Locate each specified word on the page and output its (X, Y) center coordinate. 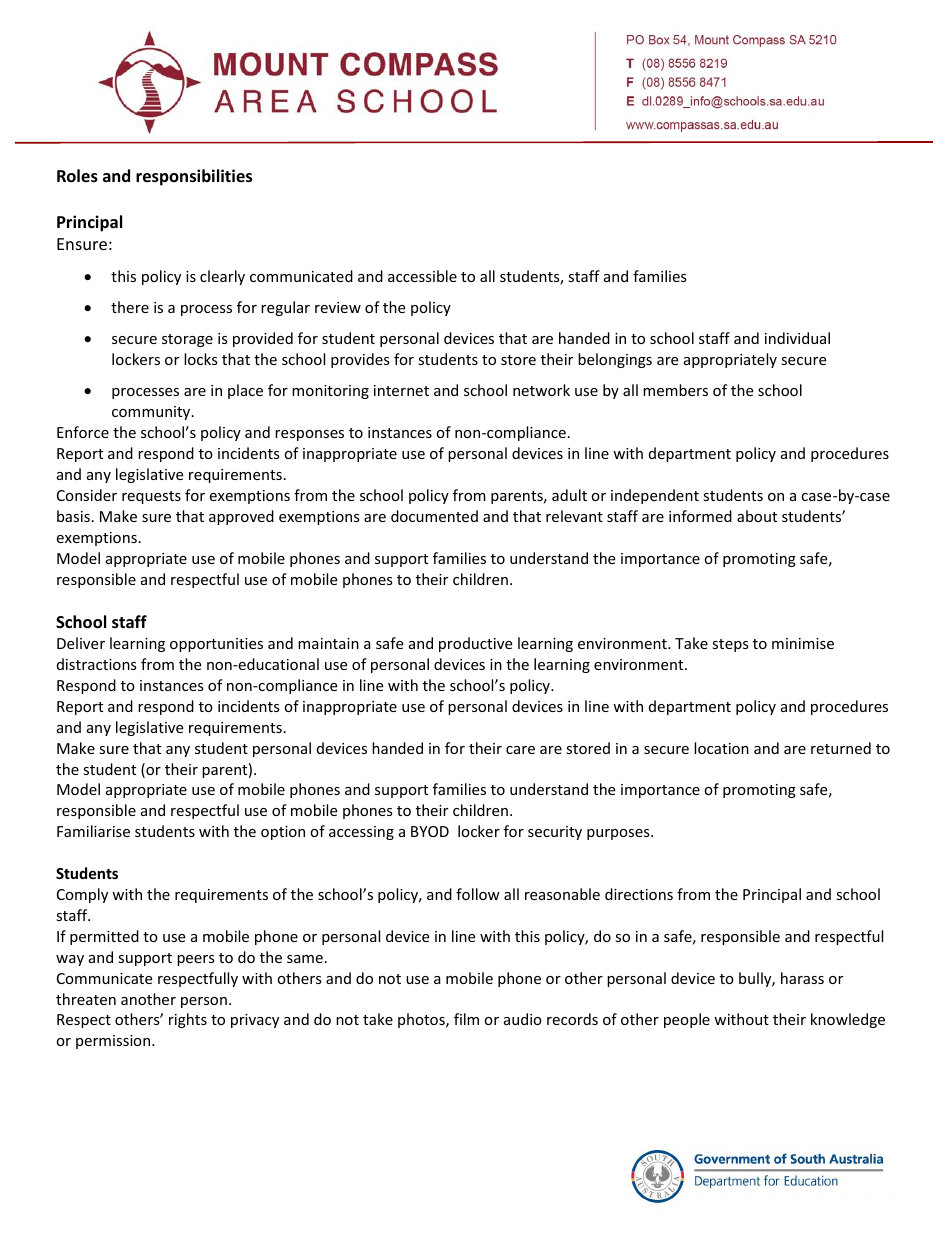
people (687, 1020)
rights (188, 1020)
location (721, 748)
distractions (97, 664)
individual (797, 338)
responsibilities (194, 177)
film (466, 1019)
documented (434, 516)
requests (151, 497)
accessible (422, 276)
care (520, 750)
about (757, 516)
